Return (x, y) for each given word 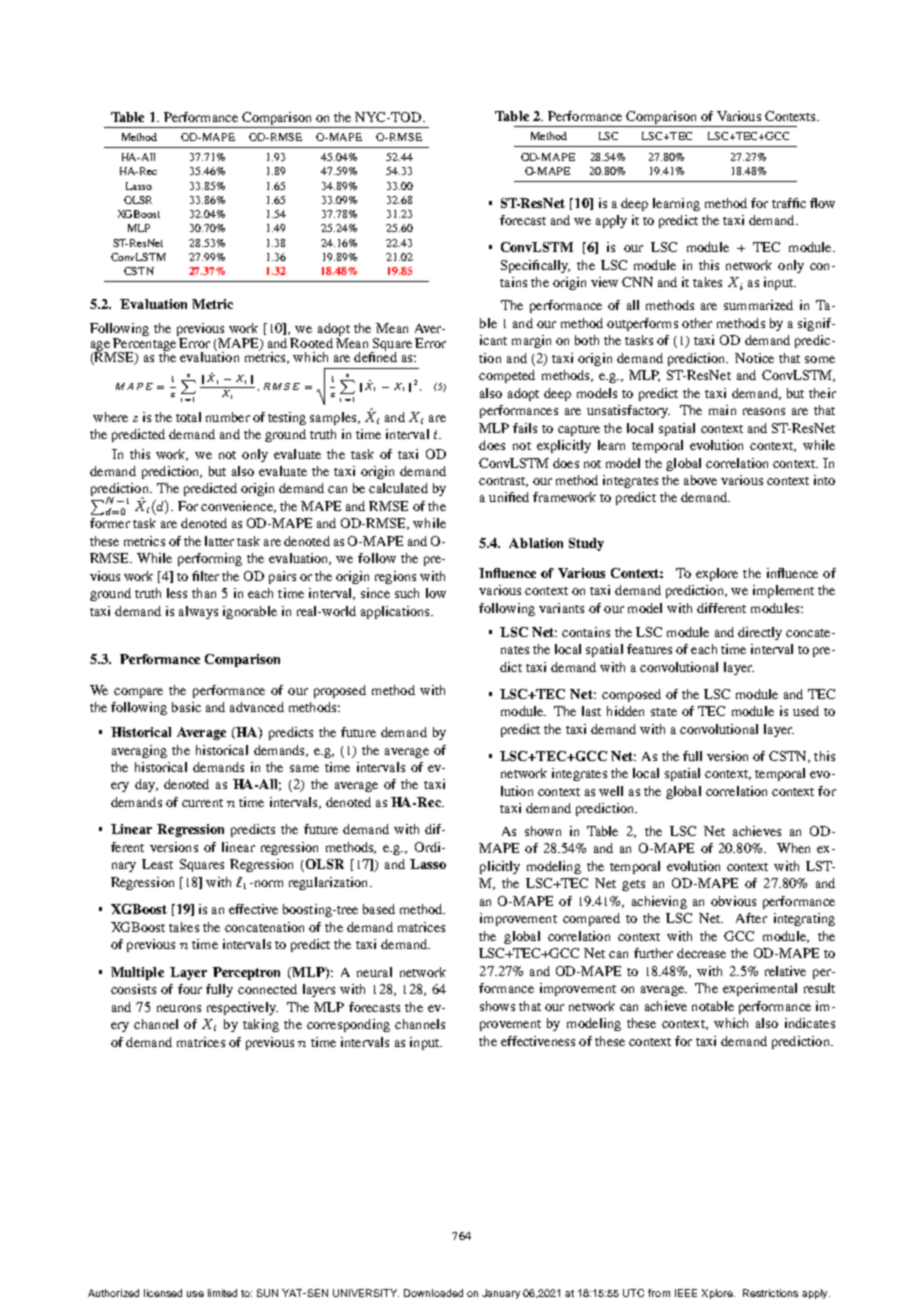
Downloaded (433, 1293)
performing (210, 559)
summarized (758, 305)
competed (507, 376)
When (793, 848)
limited (222, 1293)
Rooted (311, 343)
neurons (179, 1008)
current (202, 803)
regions (395, 577)
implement (783, 591)
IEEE (686, 1293)
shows (497, 1006)
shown (543, 831)
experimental (760, 989)
